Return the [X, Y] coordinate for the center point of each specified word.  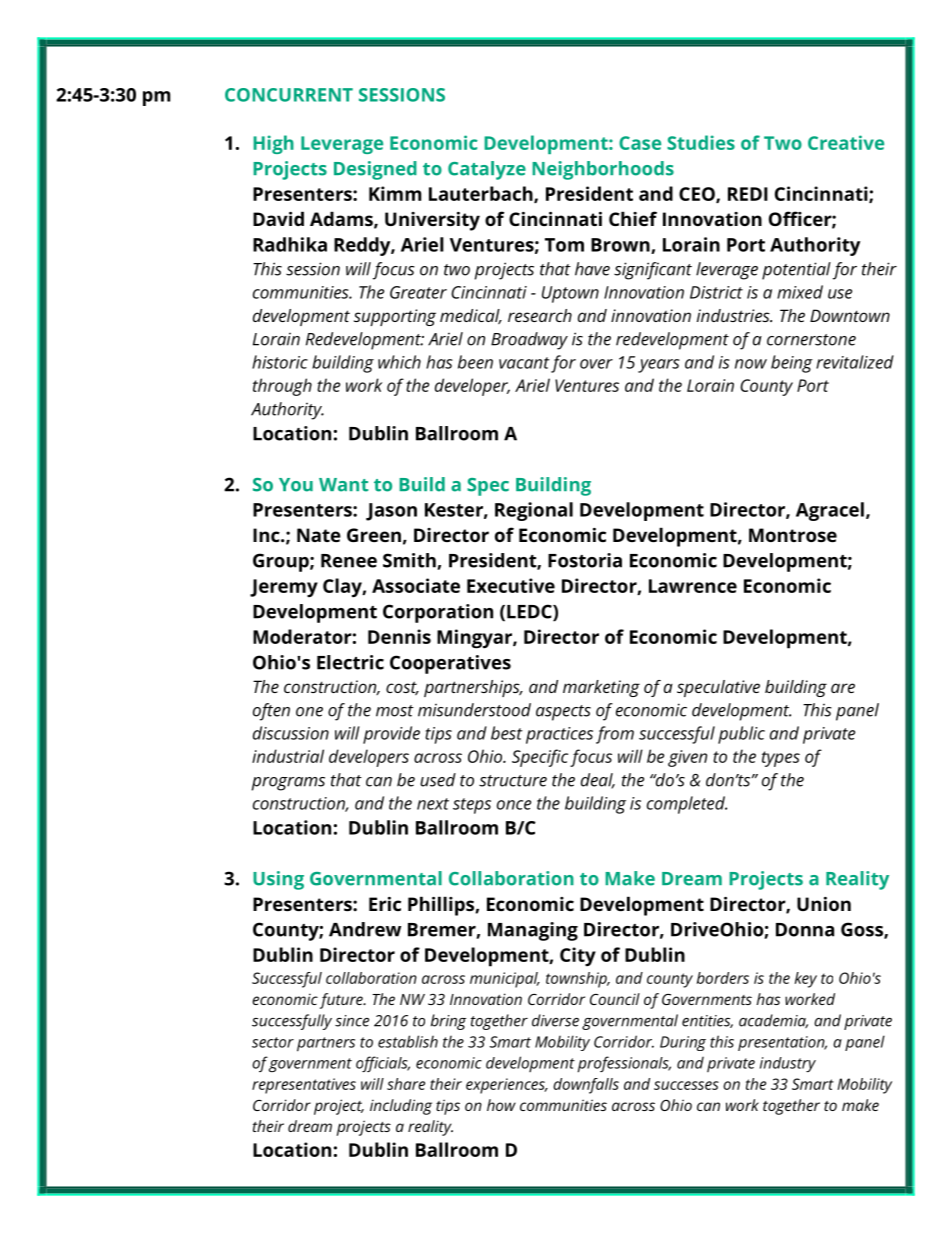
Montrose [793, 535]
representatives [304, 1086]
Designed [375, 170]
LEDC [530, 612]
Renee [349, 561]
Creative [846, 142]
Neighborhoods [603, 170]
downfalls [586, 1086]
